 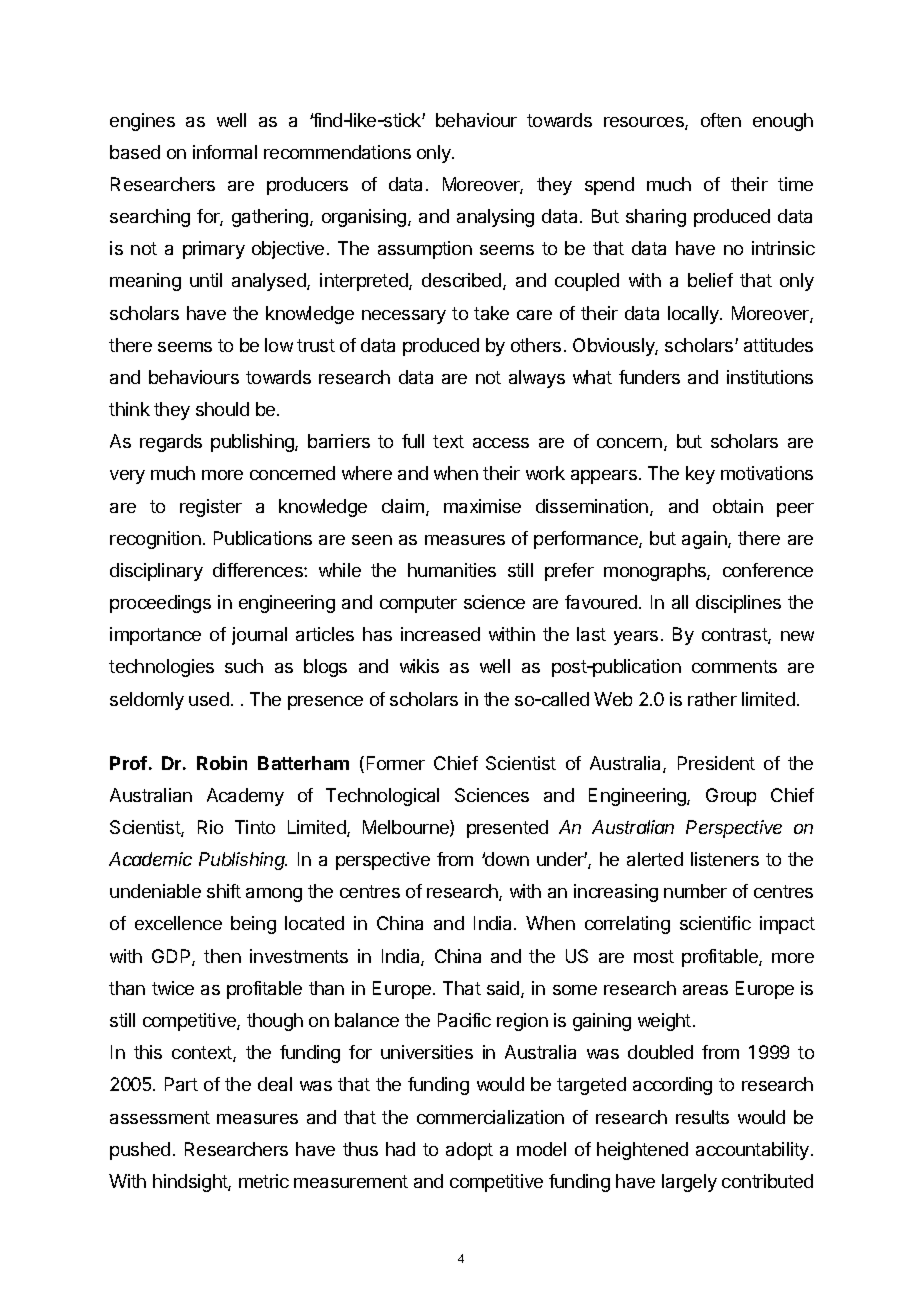 What do you see at coordinates (160, 1117) in the page?
I see `assessment` at bounding box center [160, 1117].
